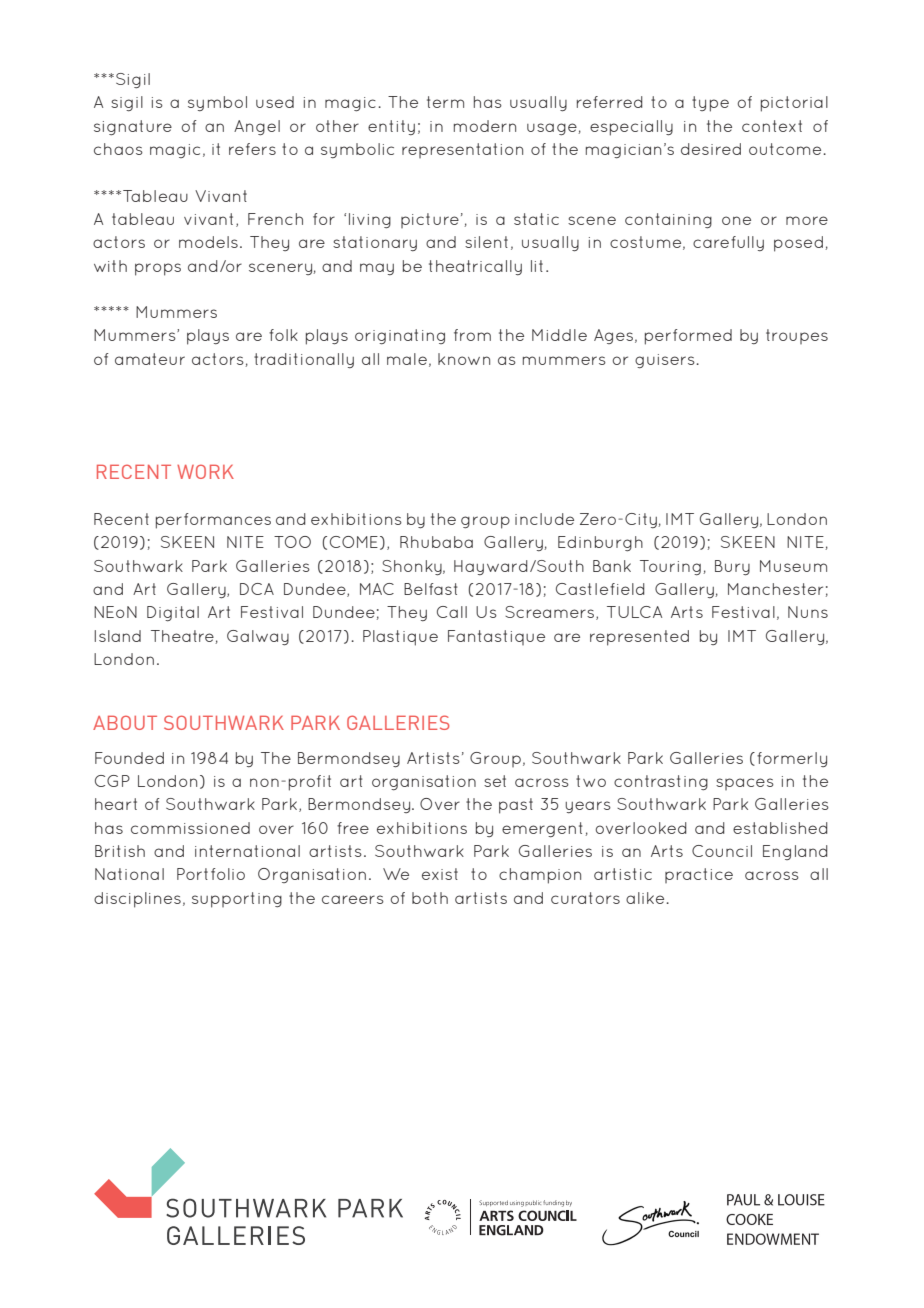 The image size is (924, 1308). What do you see at coordinates (440, 874) in the screenshot?
I see `exist` at bounding box center [440, 874].
